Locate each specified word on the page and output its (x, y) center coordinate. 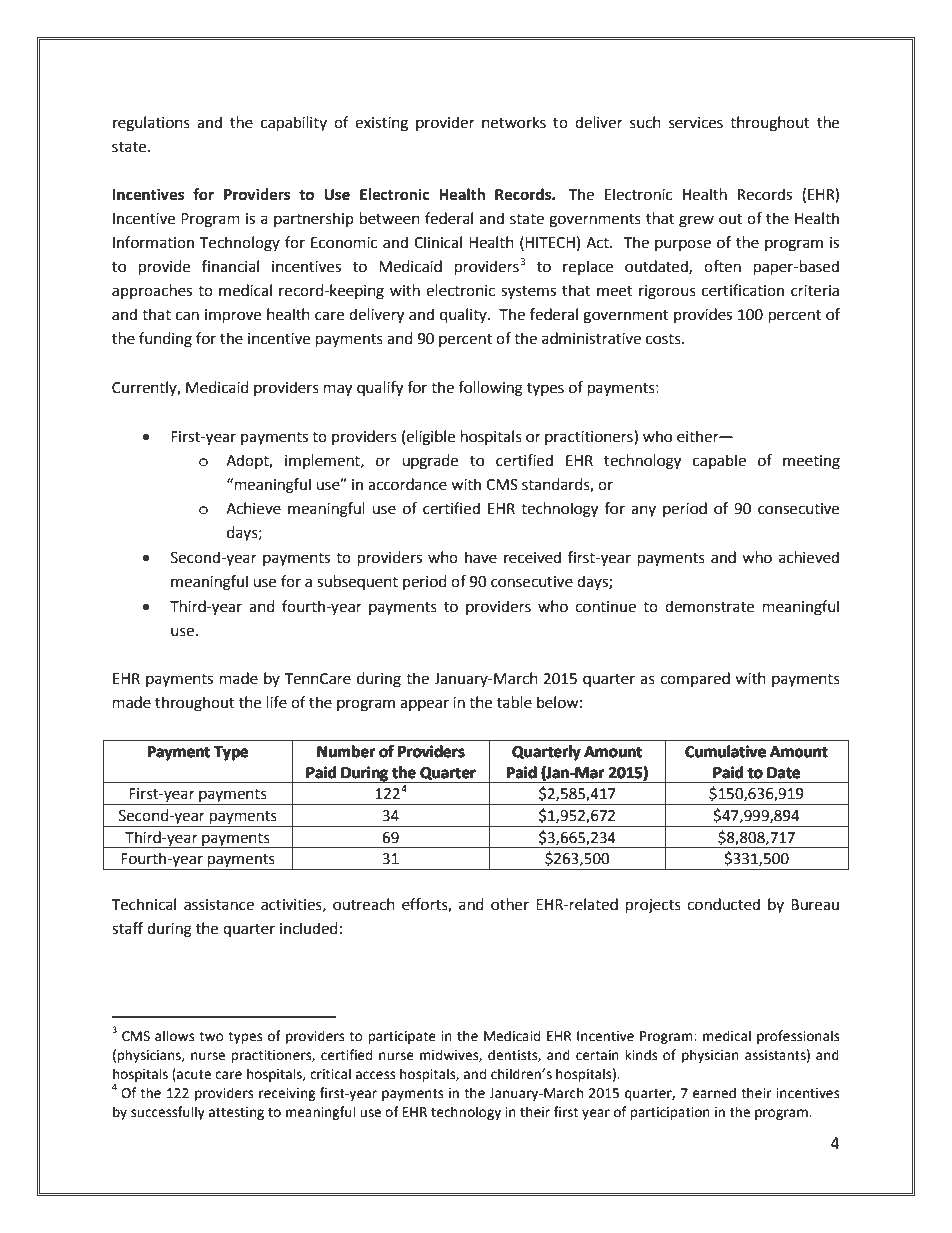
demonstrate (709, 606)
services (696, 123)
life (277, 702)
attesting (236, 1113)
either (699, 436)
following (490, 389)
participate (402, 1037)
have (481, 557)
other (510, 904)
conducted (723, 904)
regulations (151, 124)
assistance (219, 905)
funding (165, 340)
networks (514, 122)
